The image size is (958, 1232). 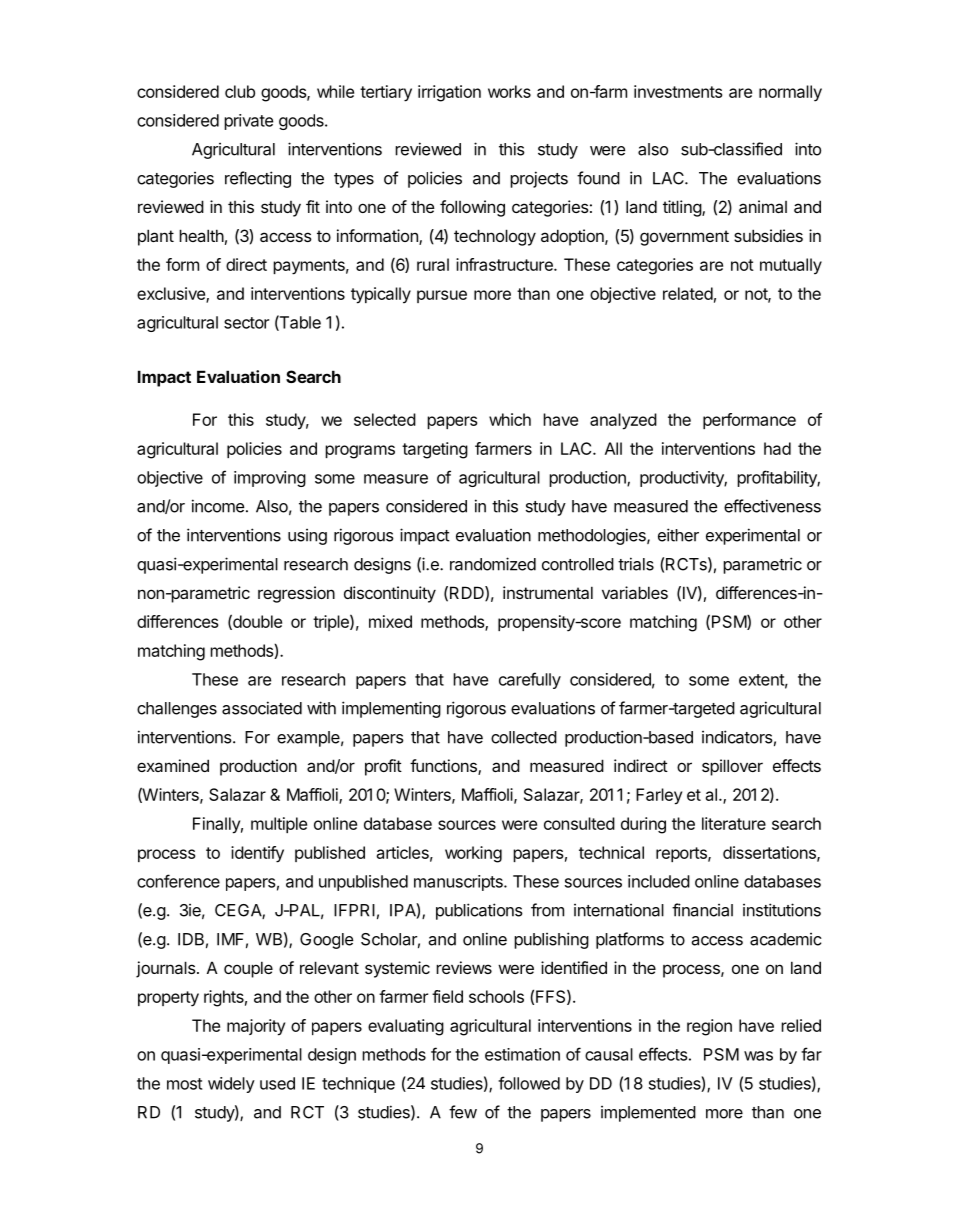 What do you see at coordinates (678, 91) in the document?
I see `investments` at bounding box center [678, 91].
